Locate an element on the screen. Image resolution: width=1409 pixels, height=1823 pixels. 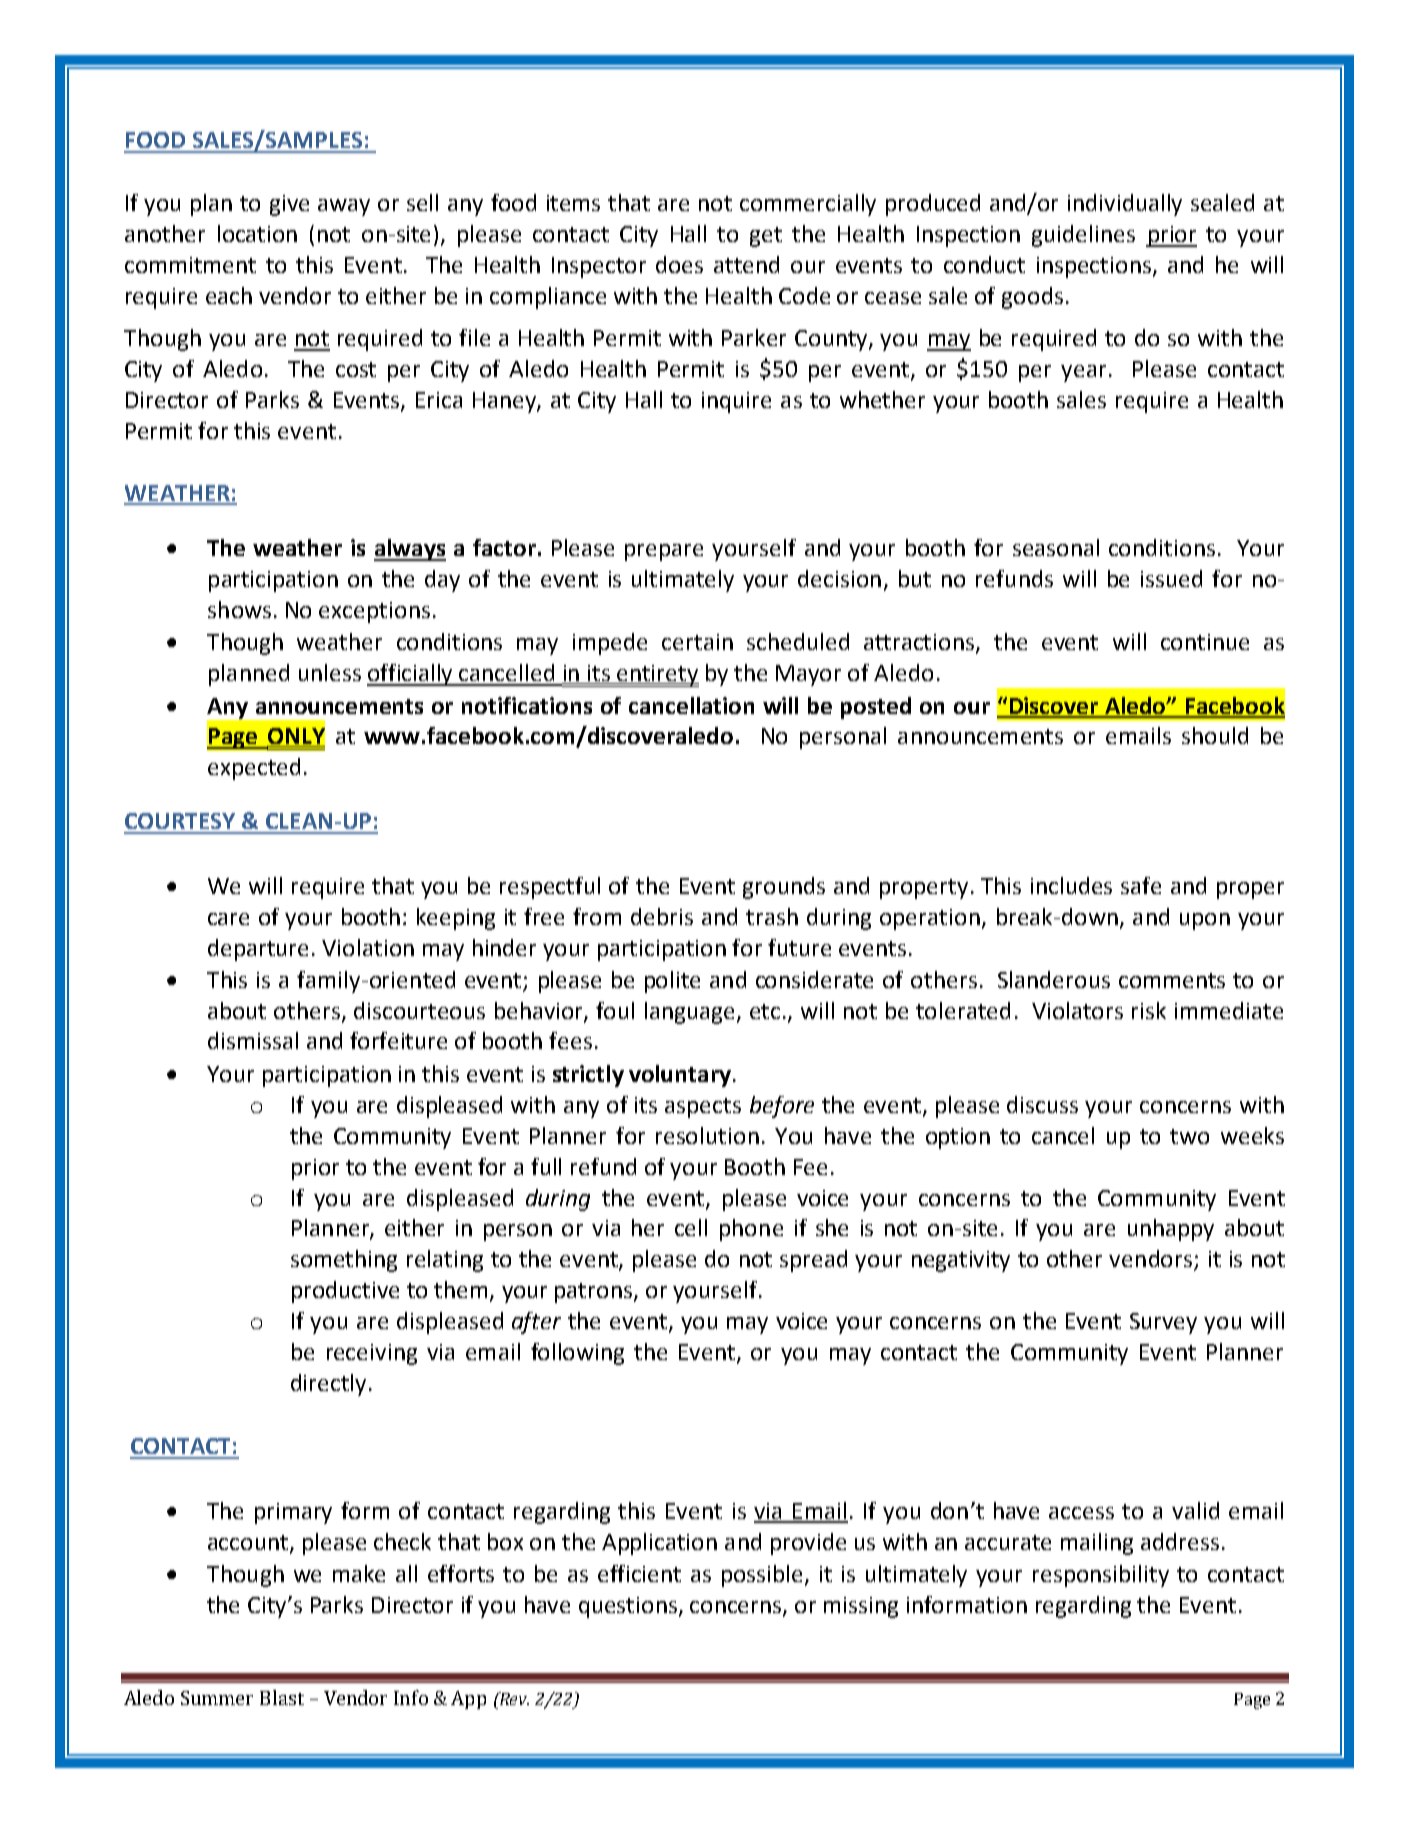
Blast is located at coordinates (282, 1697).
